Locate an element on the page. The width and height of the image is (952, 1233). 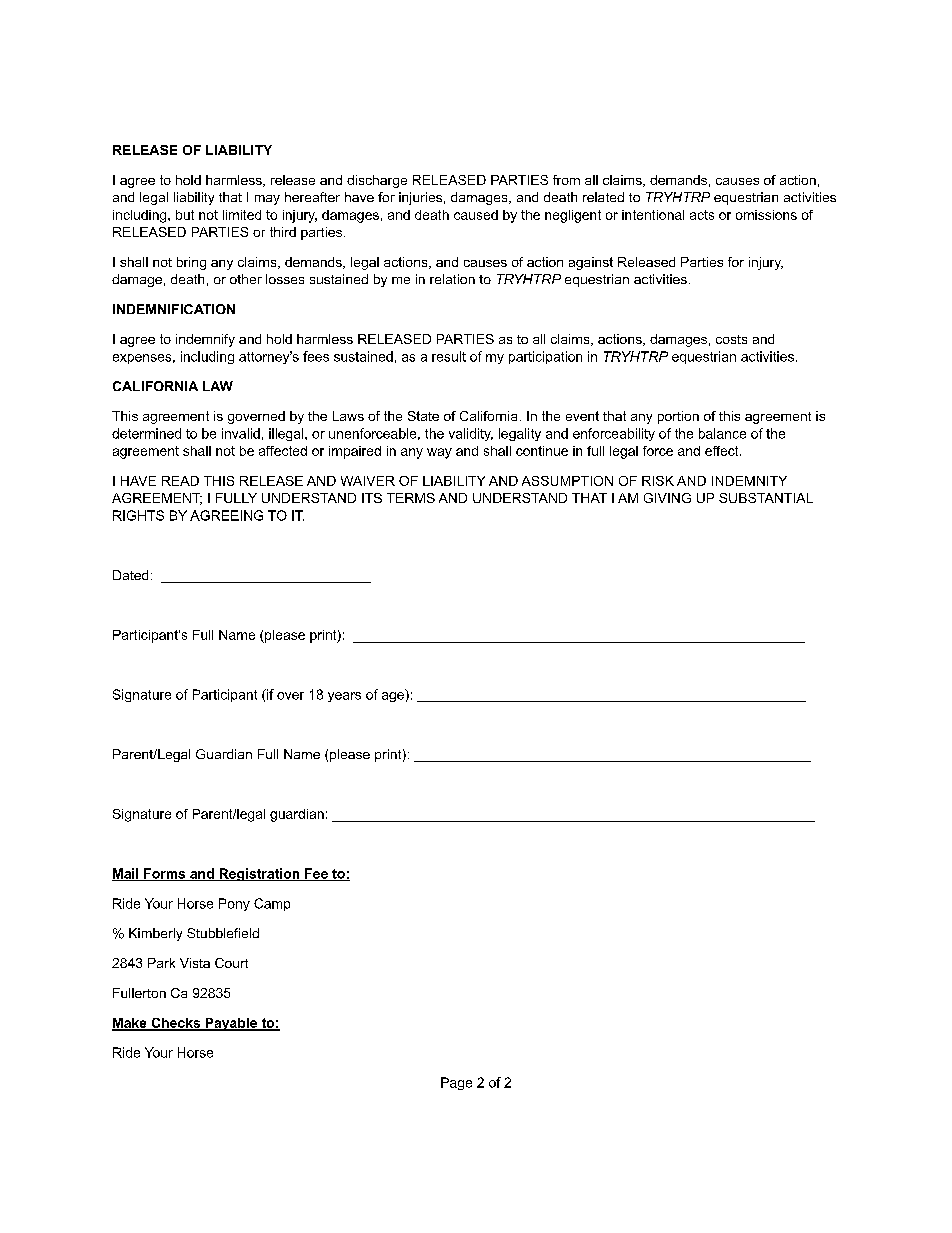
injuries is located at coordinates (420, 198).
